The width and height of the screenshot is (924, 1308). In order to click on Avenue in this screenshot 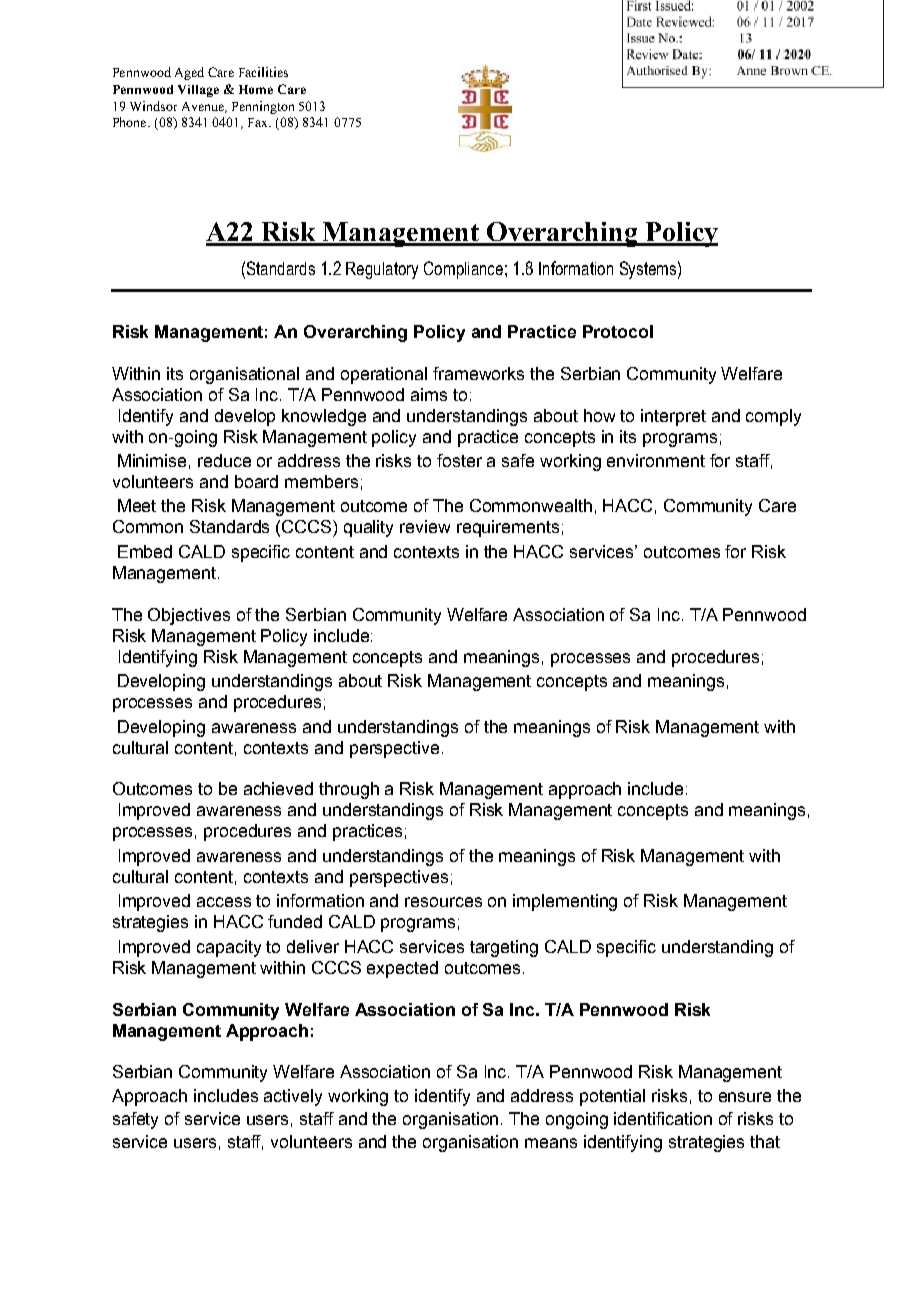, I will do `click(204, 107)`.
